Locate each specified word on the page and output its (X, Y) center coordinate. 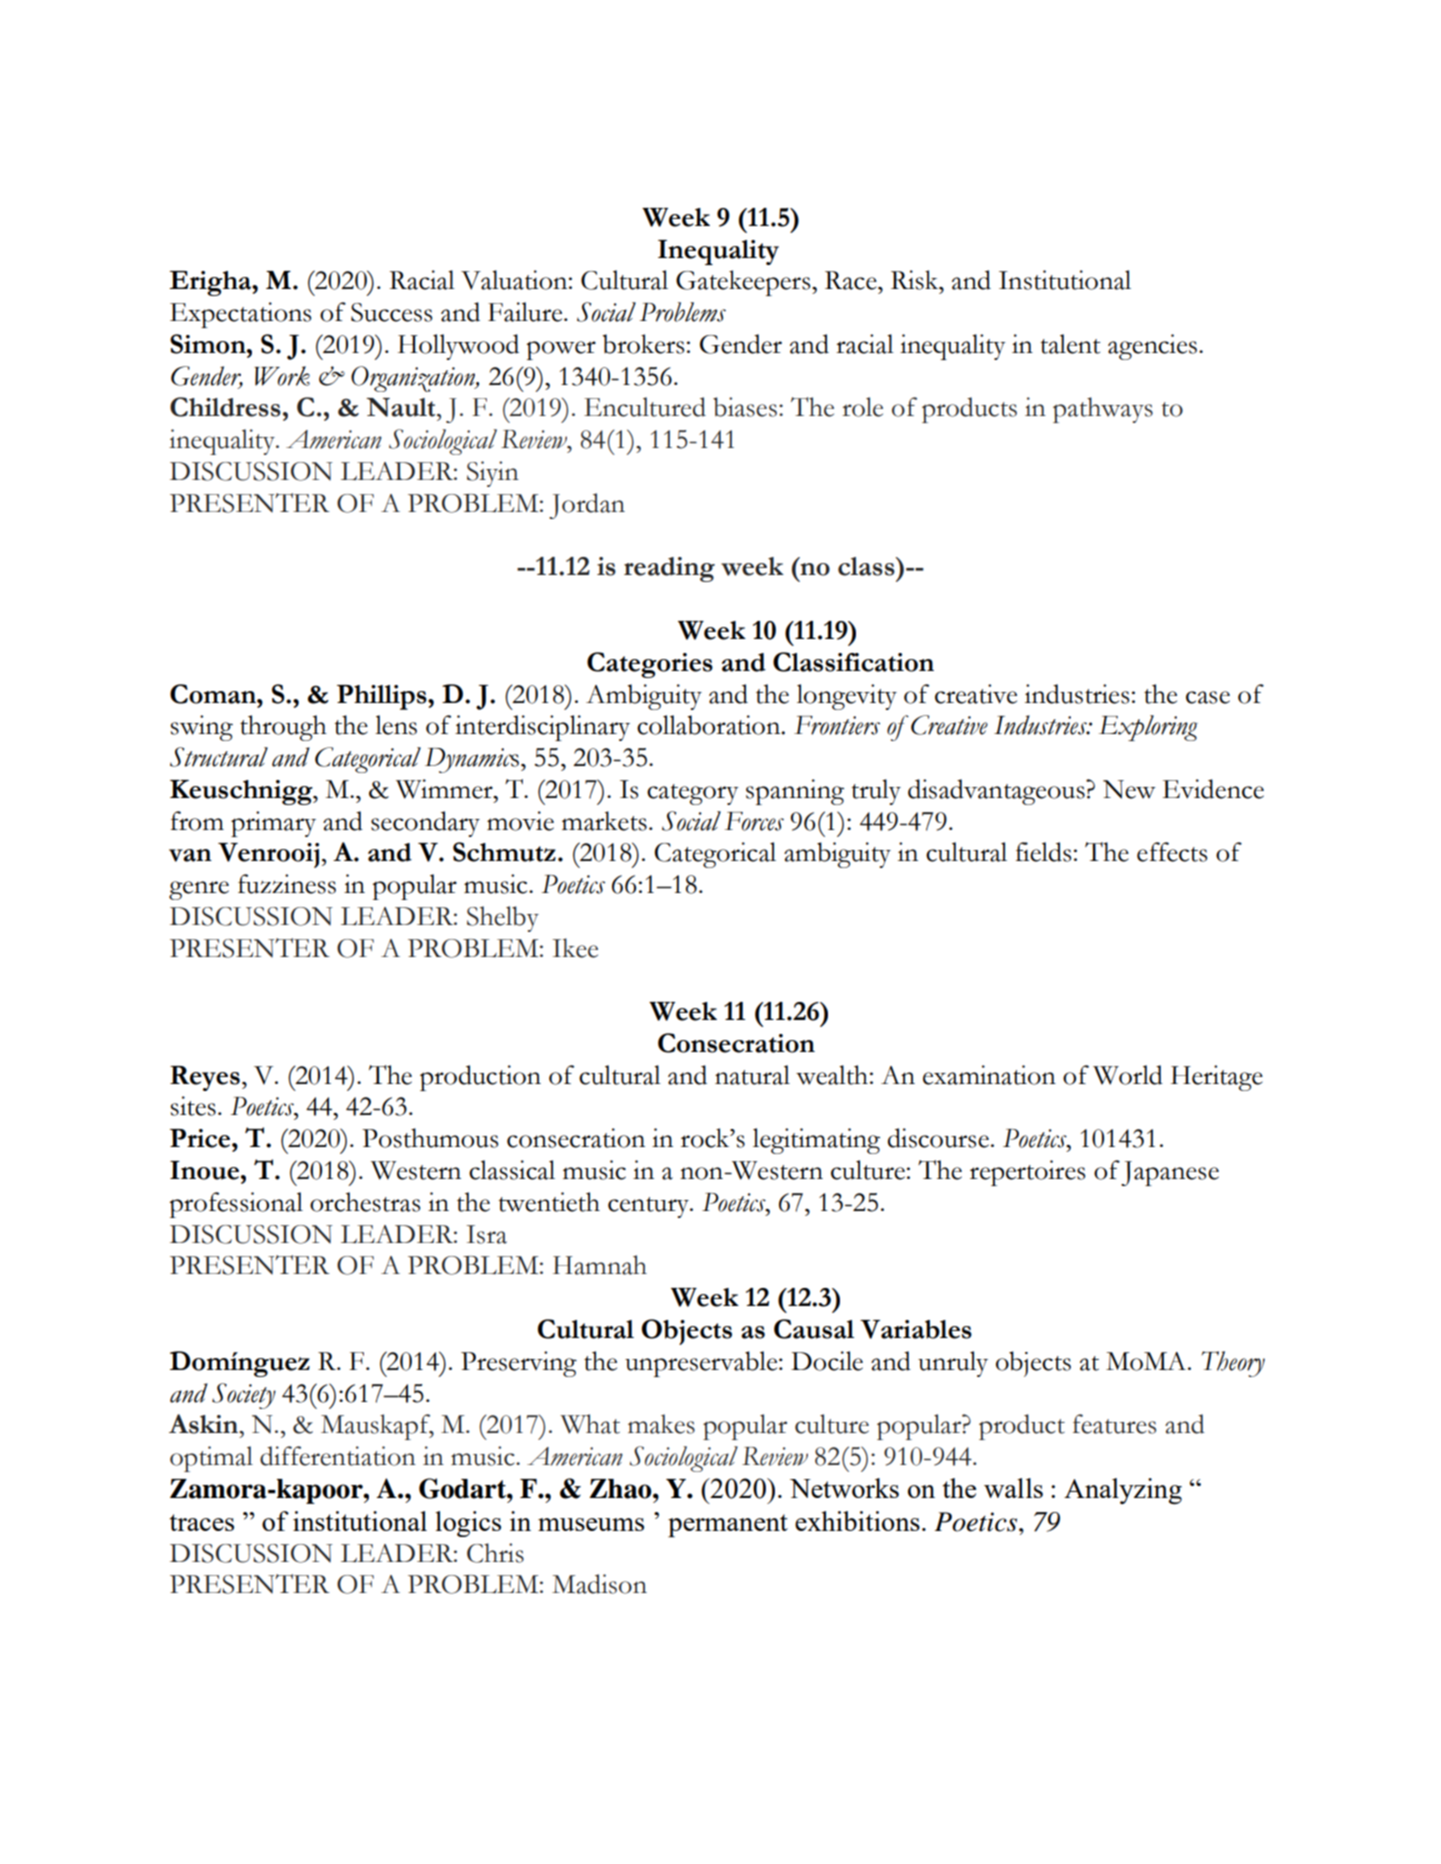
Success (391, 312)
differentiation (338, 1456)
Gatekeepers (744, 283)
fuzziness (287, 884)
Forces (754, 821)
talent (1070, 344)
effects (1172, 852)
